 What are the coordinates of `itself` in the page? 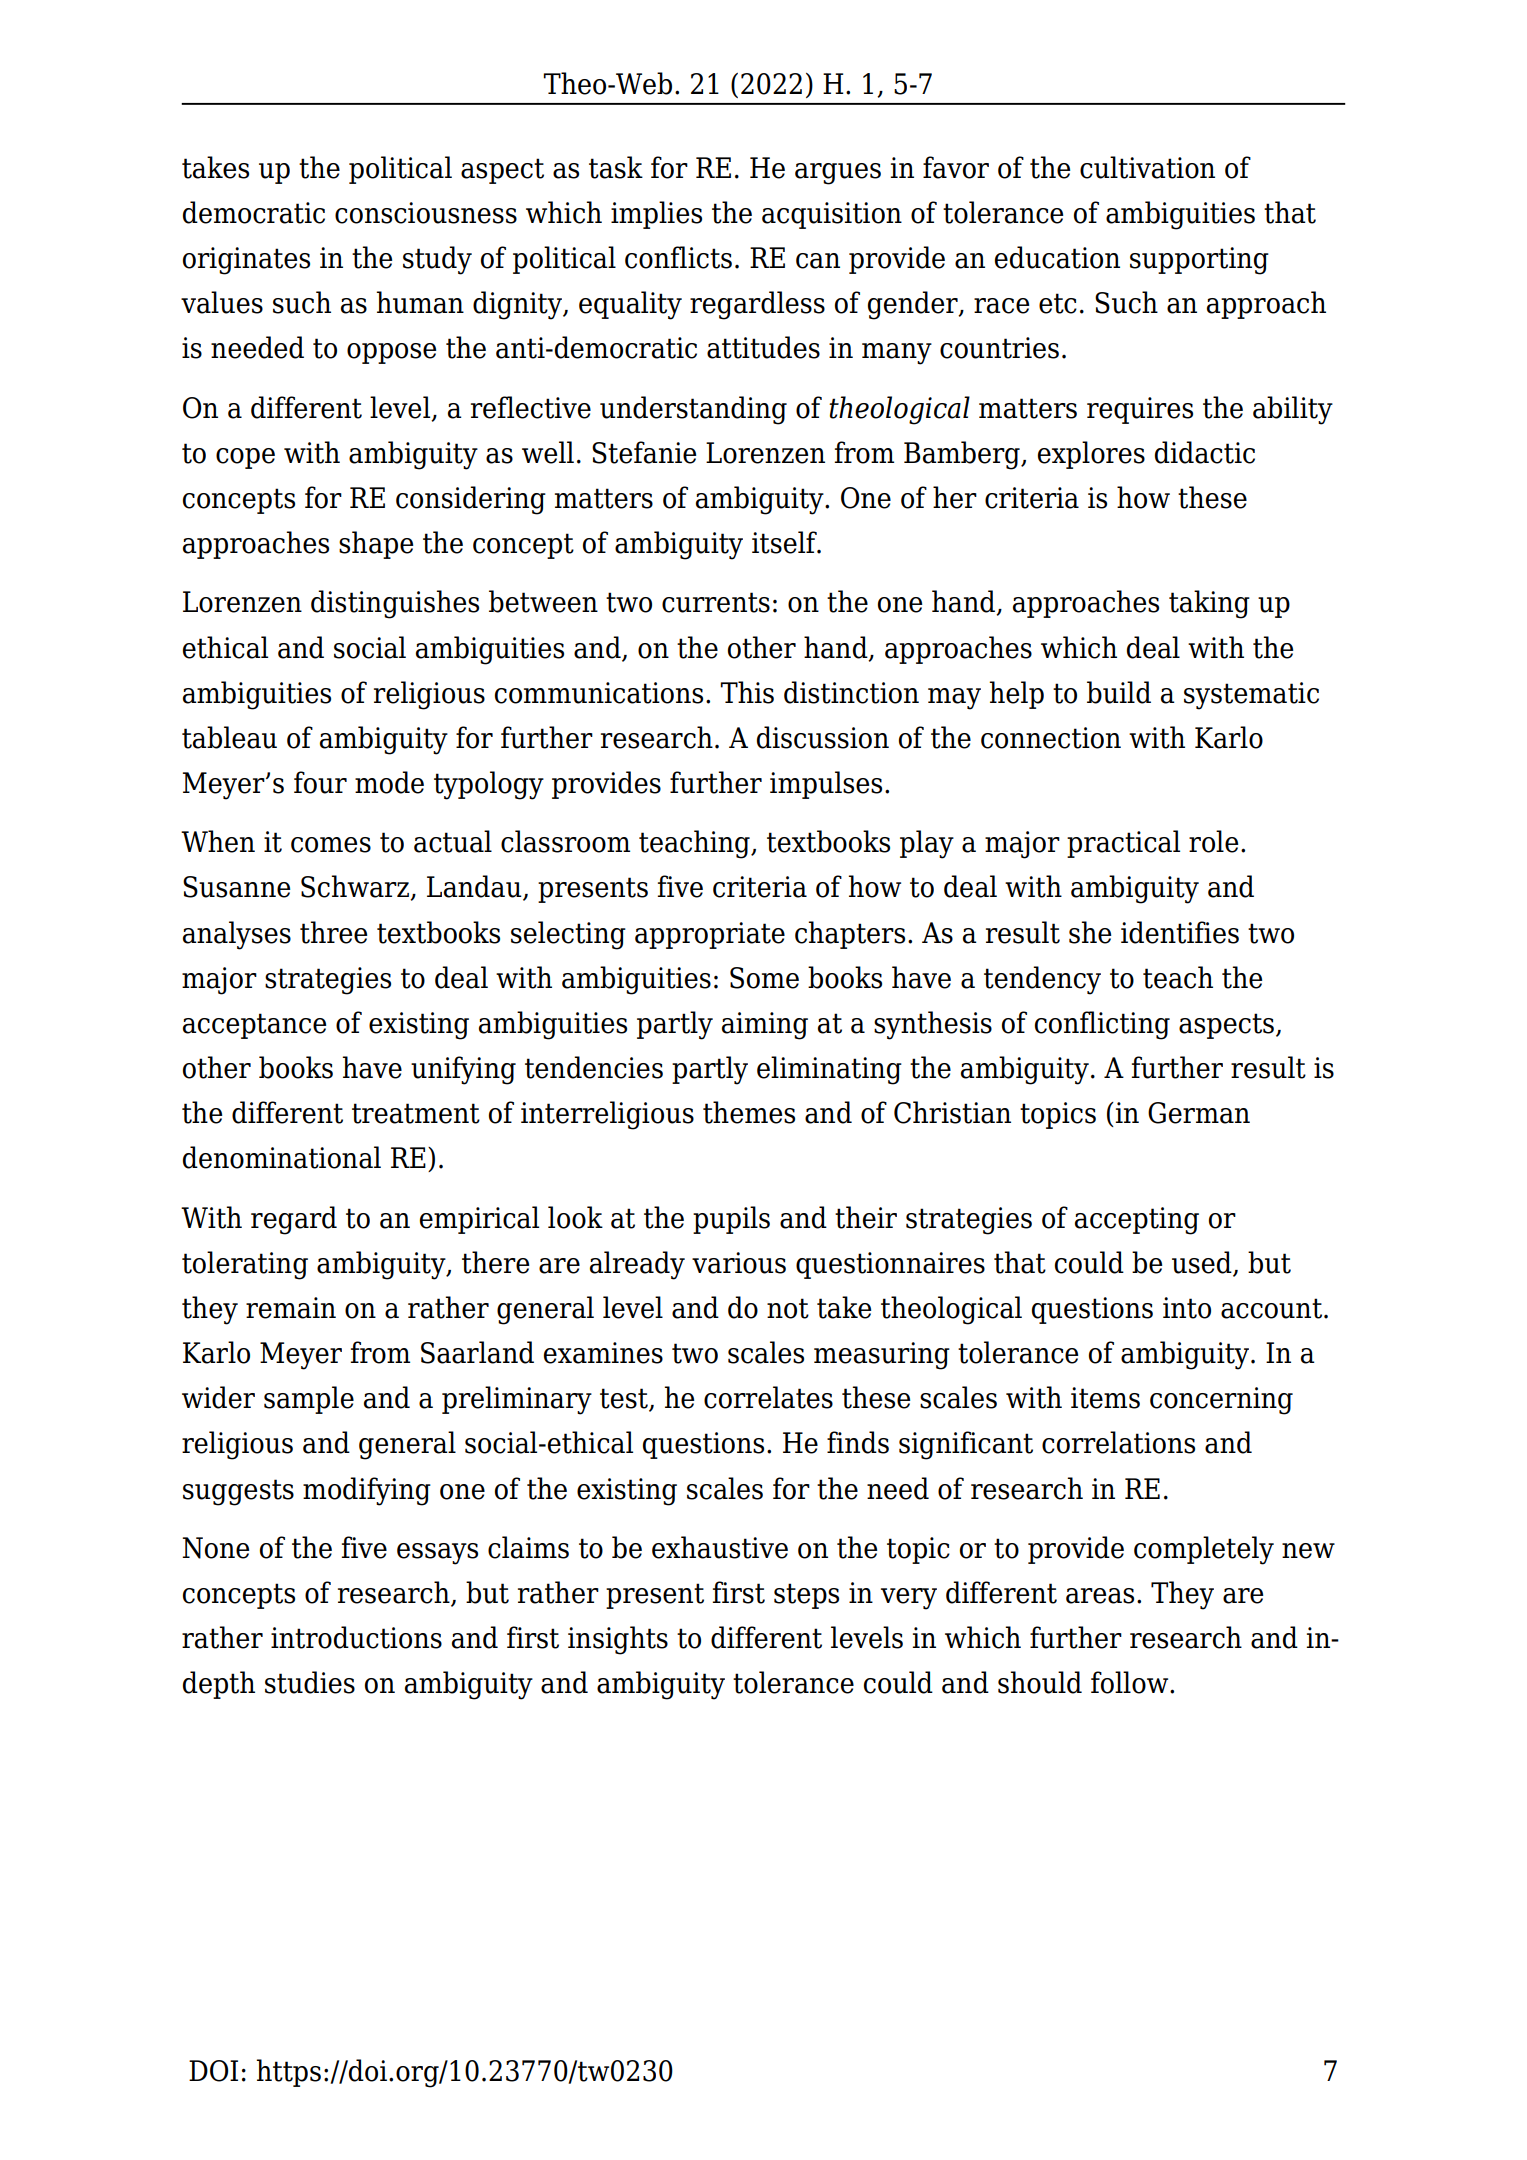 It's located at (785, 542).
